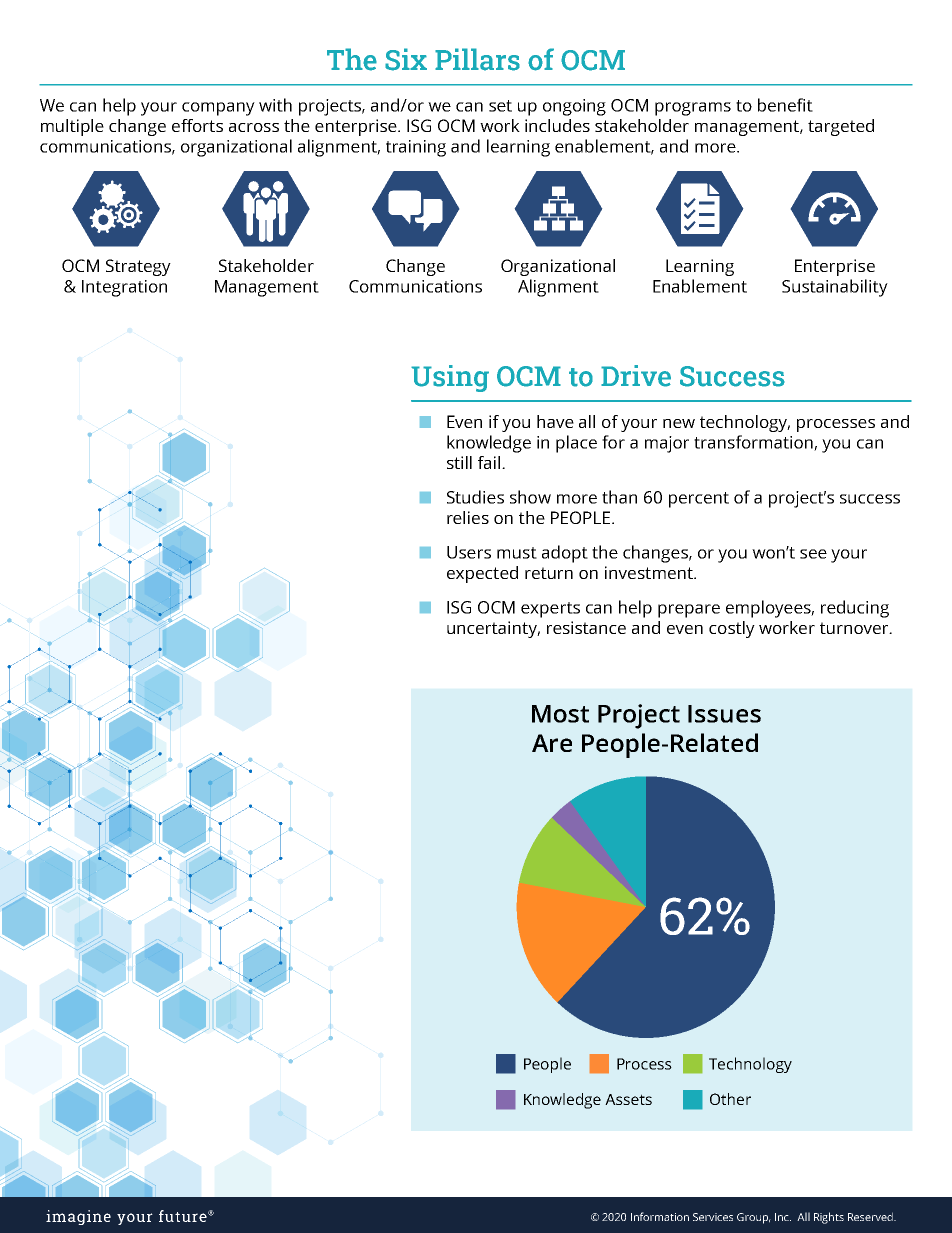 The height and width of the image is (1233, 952). I want to click on Users, so click(469, 552).
